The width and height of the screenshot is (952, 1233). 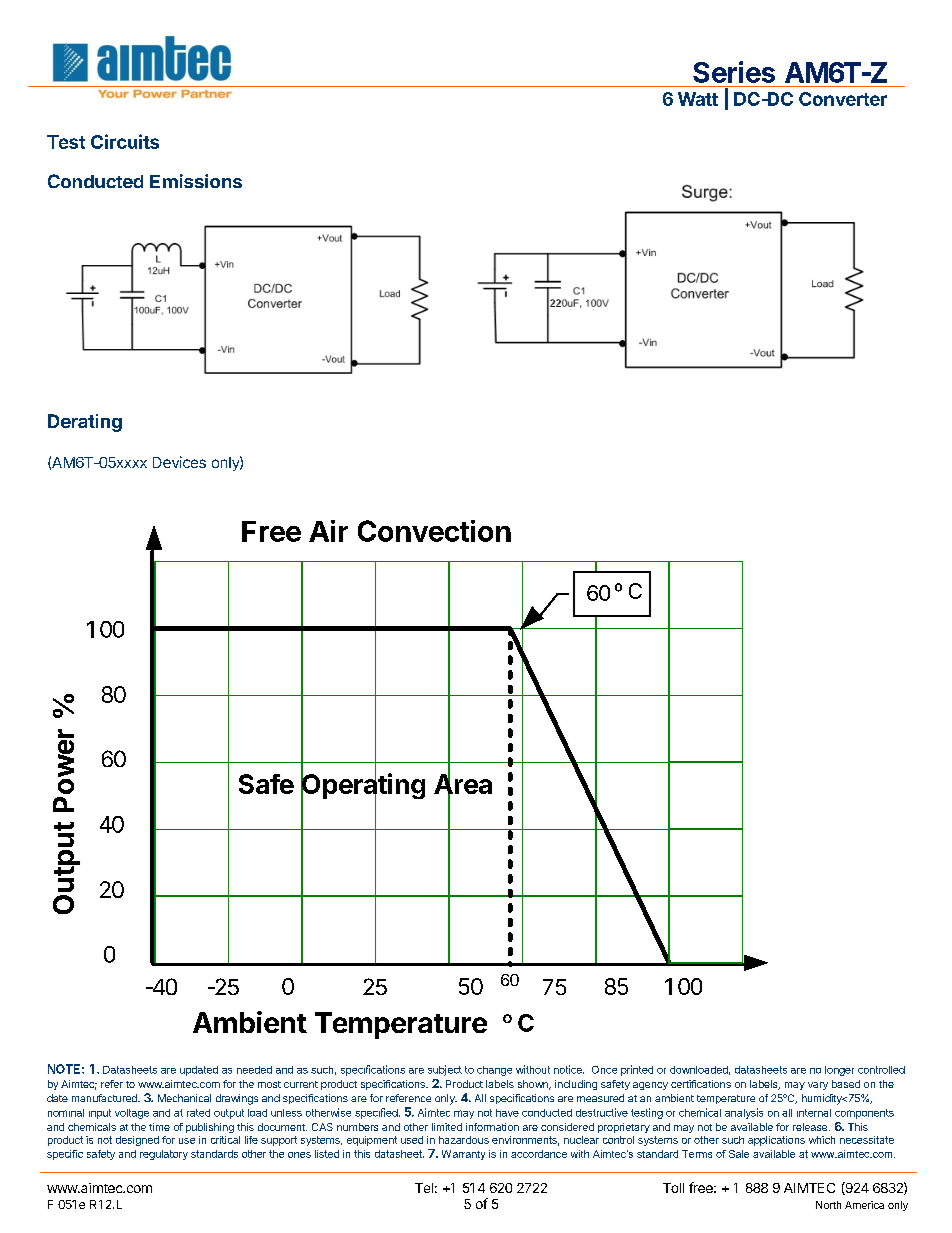 I want to click on regulatory, so click(x=164, y=1155).
